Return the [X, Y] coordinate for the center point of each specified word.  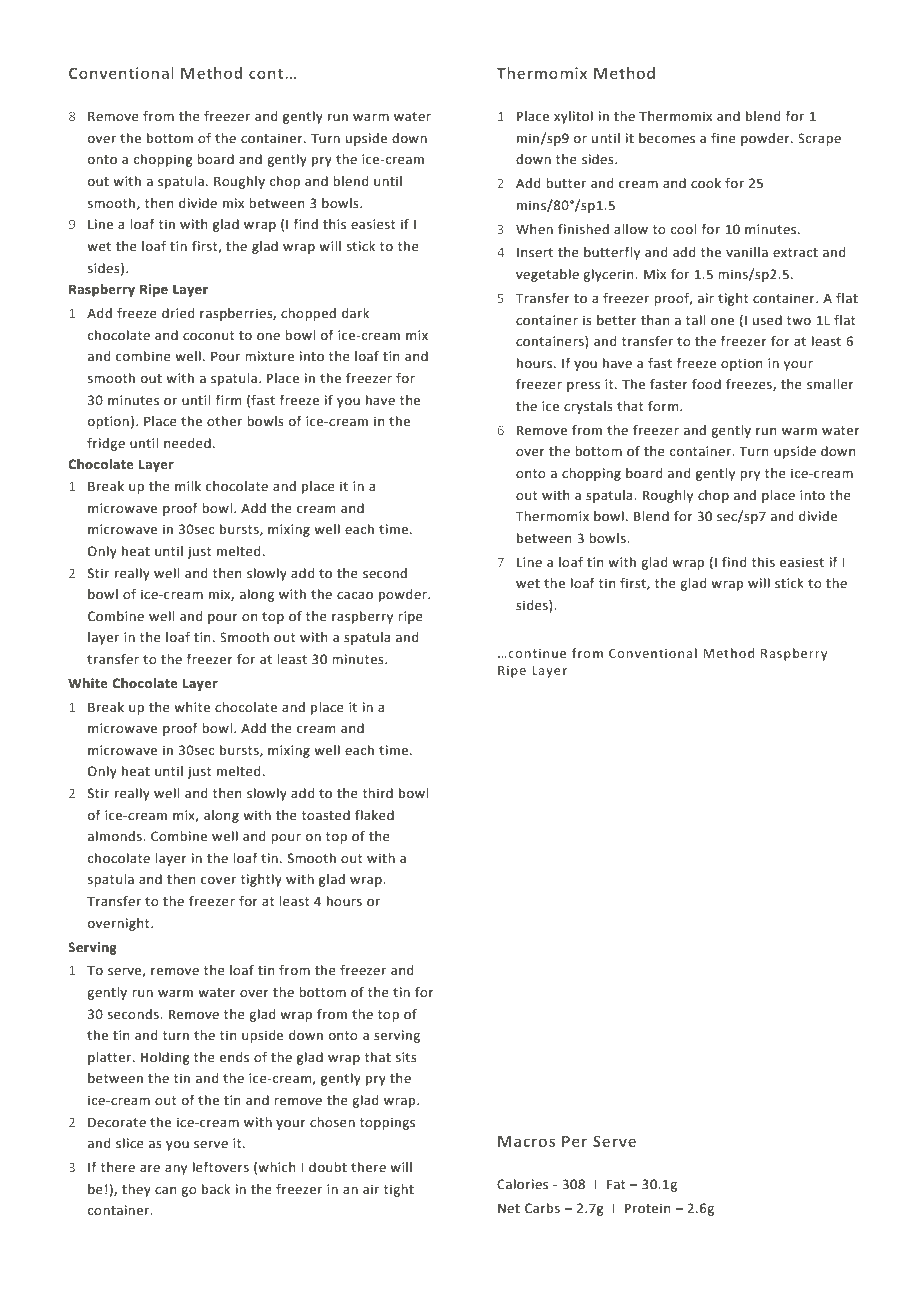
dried [178, 313]
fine [723, 138]
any [176, 1170]
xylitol [573, 117]
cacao [355, 596]
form [664, 406]
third [378, 793]
